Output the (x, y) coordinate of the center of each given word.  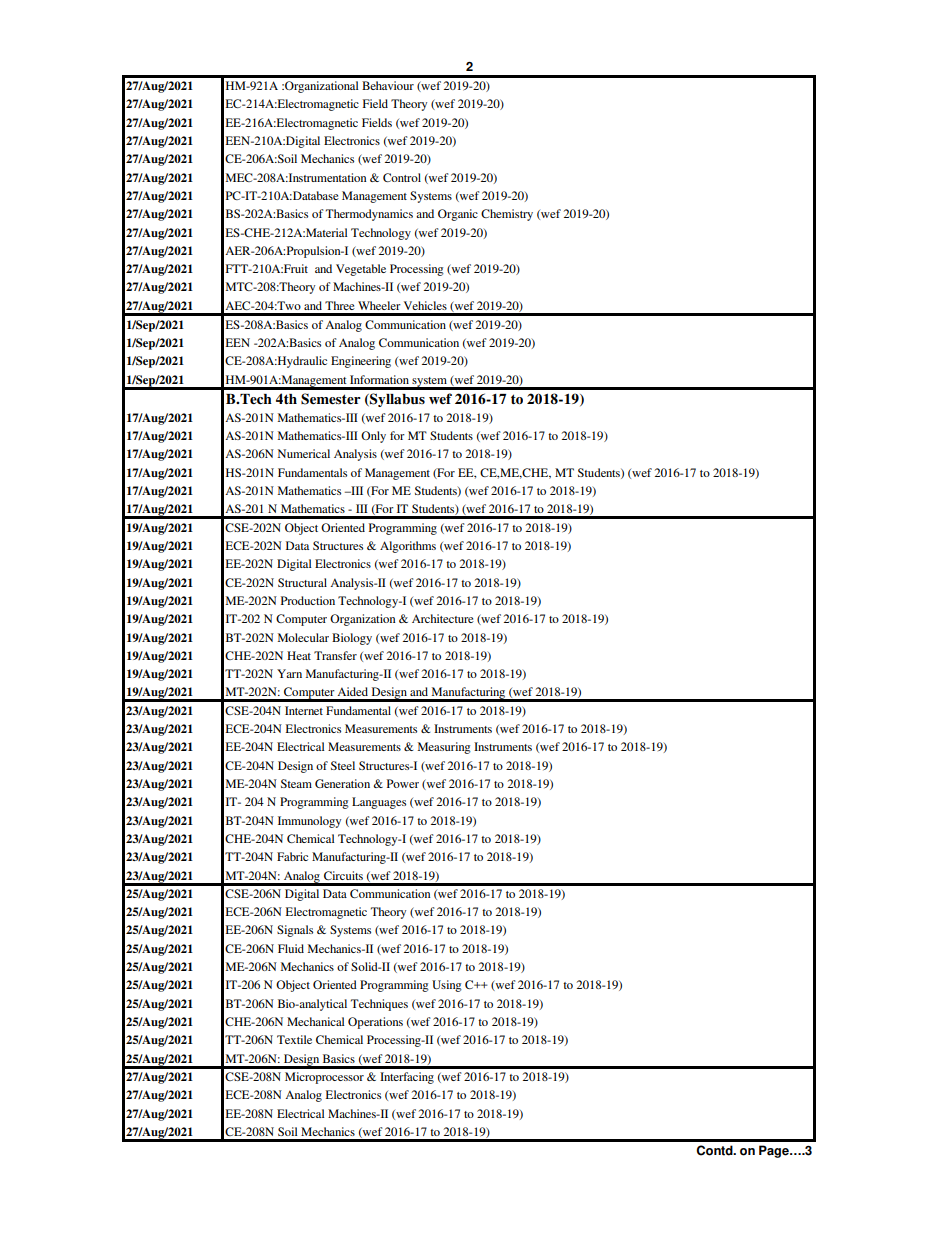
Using (447, 986)
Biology (352, 639)
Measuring (444, 748)
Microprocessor (324, 1078)
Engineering (361, 362)
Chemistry (507, 215)
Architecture (443, 618)
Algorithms (408, 547)
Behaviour (388, 85)
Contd (715, 1150)
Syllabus (396, 400)
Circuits (343, 875)
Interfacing (407, 1078)
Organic (458, 215)
